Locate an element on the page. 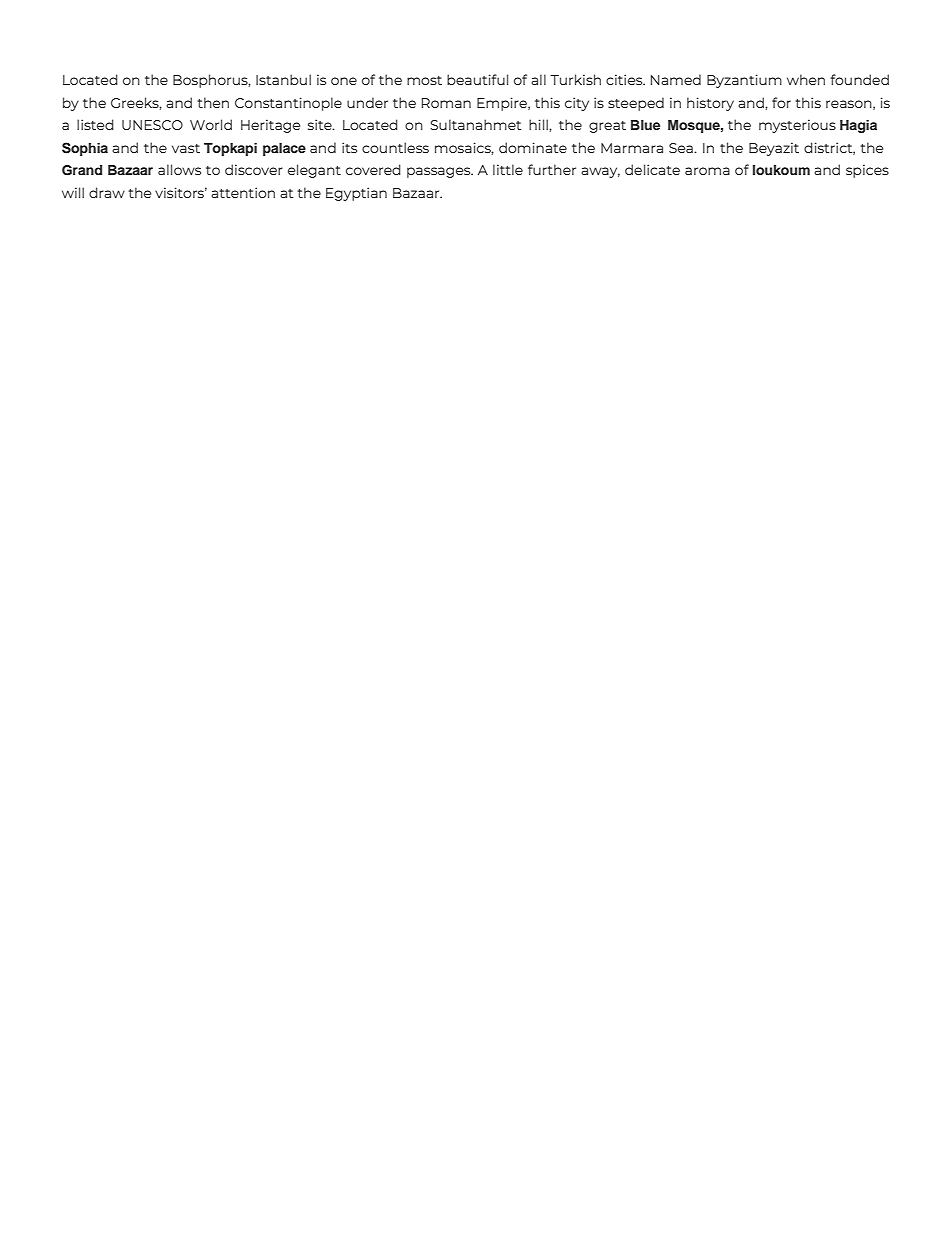 Image resolution: width=952 pixels, height=1233 pixels. little is located at coordinates (508, 169).
